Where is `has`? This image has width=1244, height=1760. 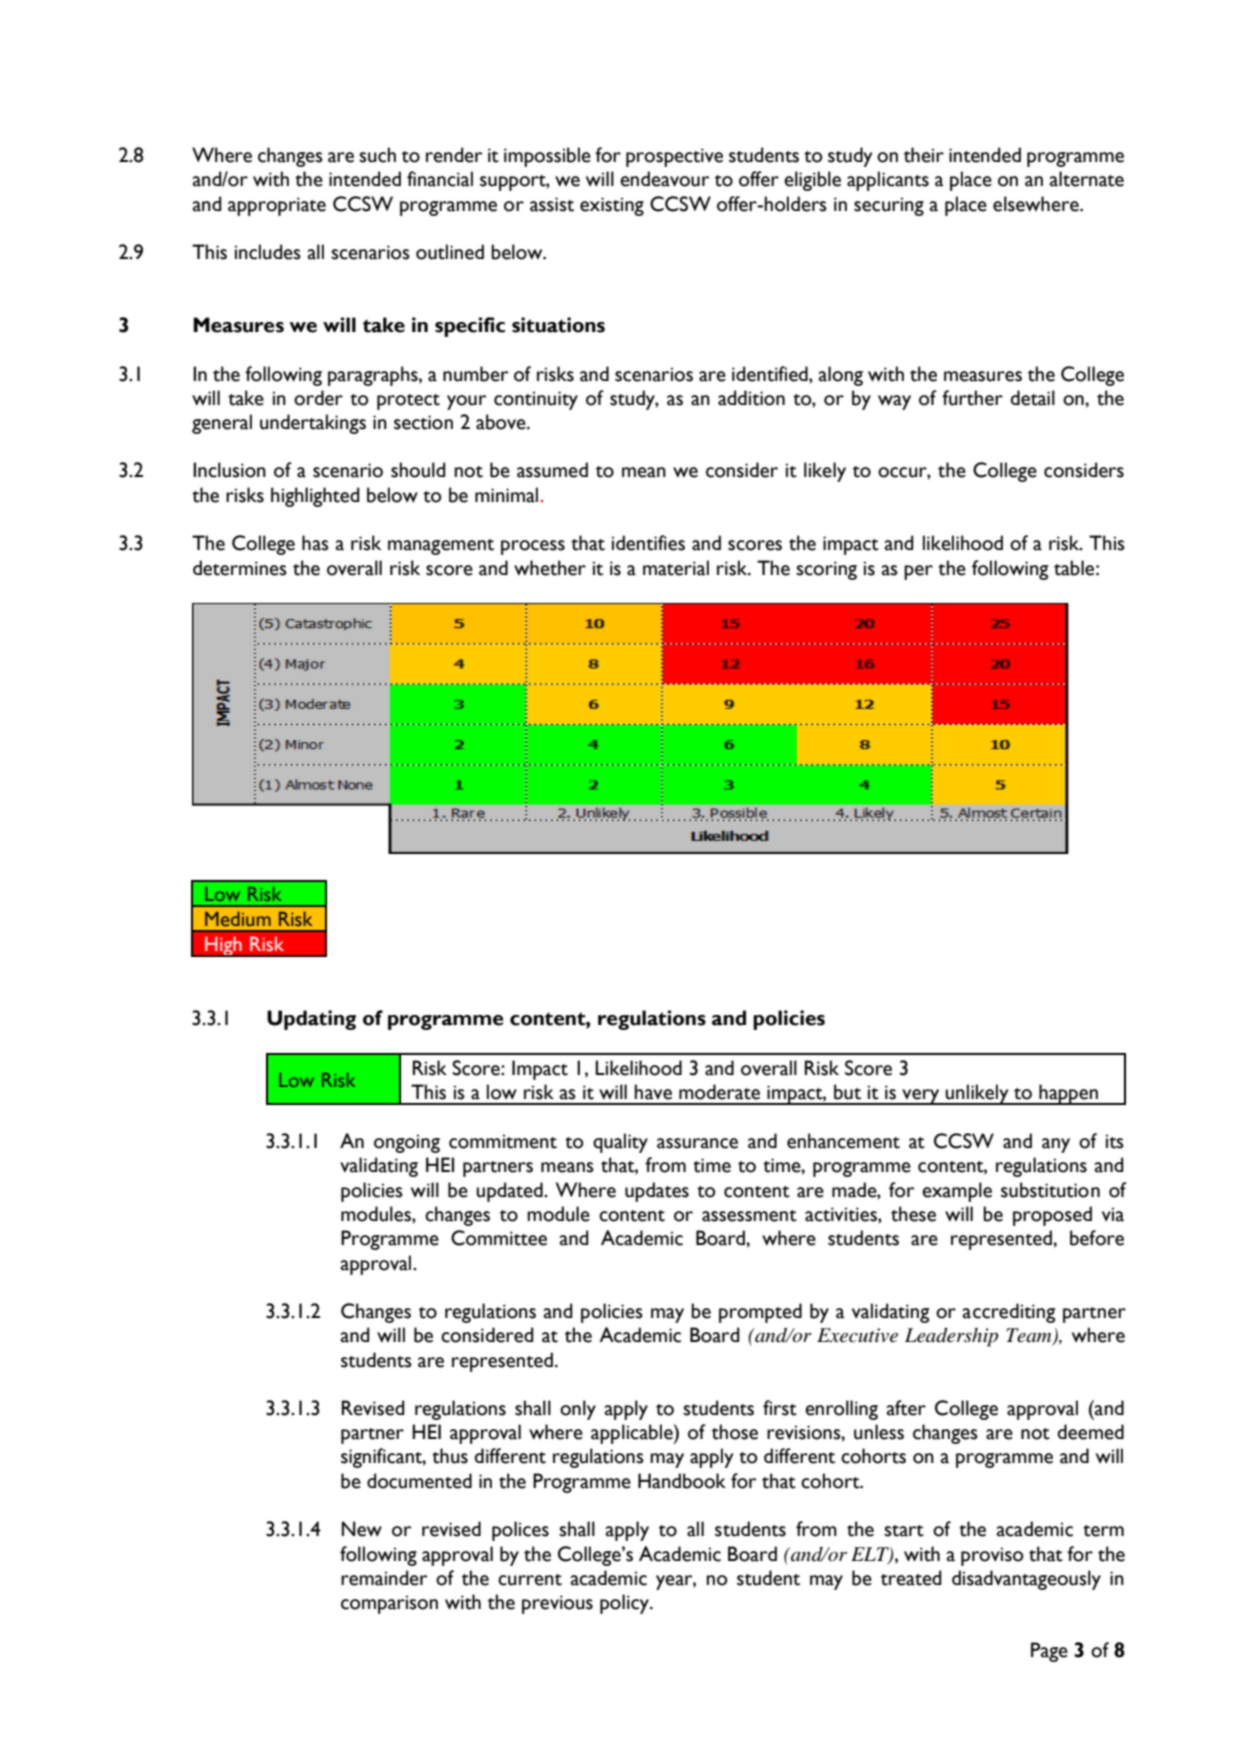 has is located at coordinates (315, 543).
